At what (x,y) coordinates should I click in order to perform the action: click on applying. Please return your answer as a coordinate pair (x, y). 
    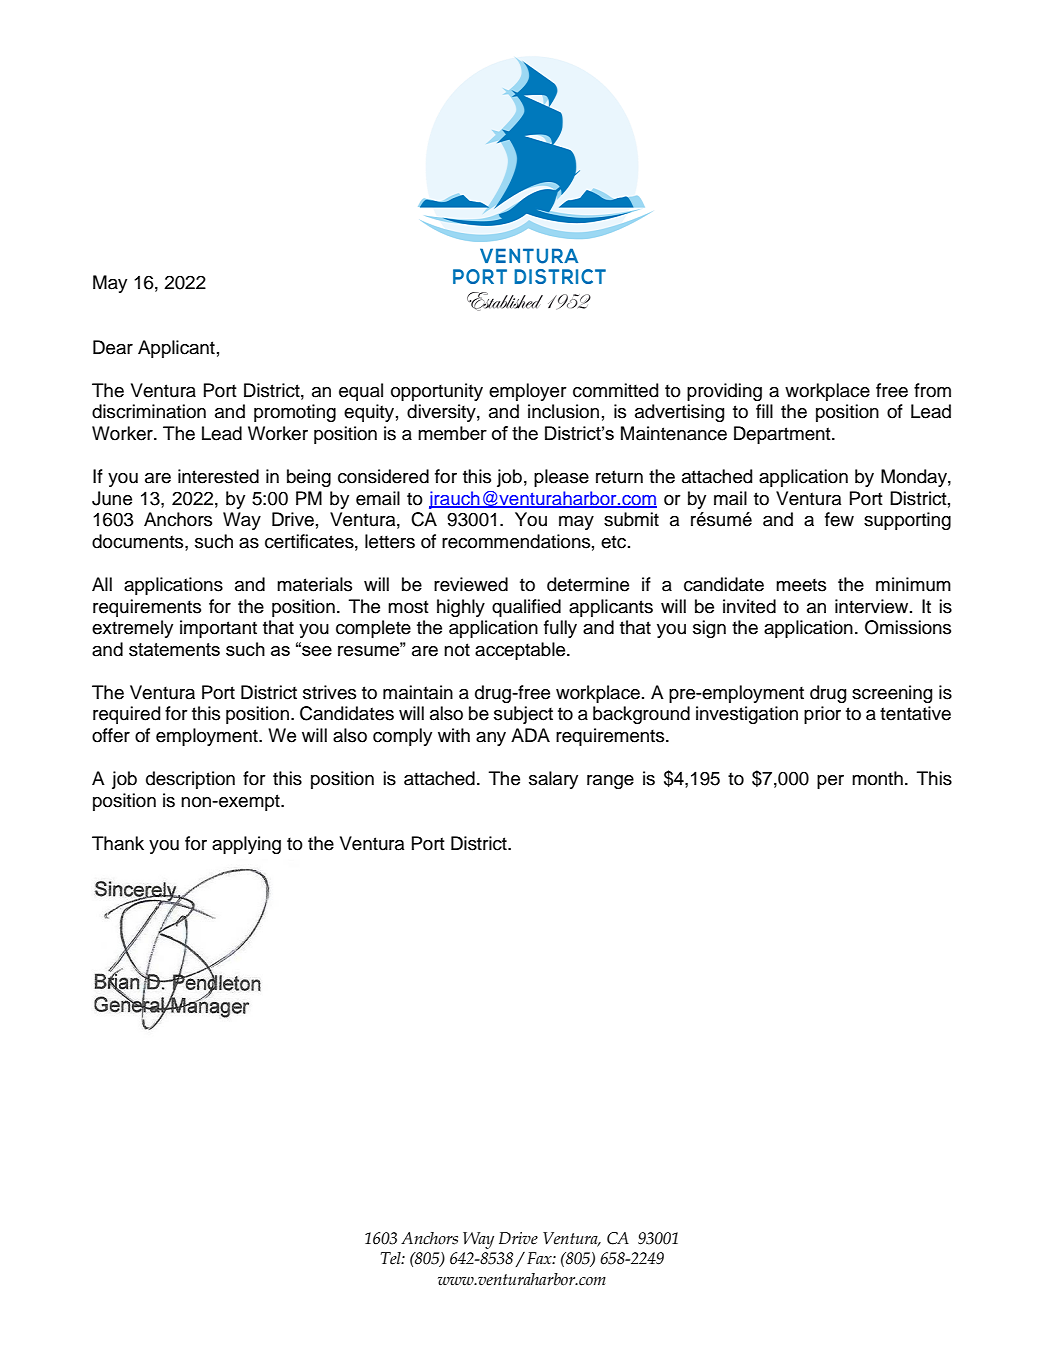
    Looking at the image, I should click on (246, 845).
